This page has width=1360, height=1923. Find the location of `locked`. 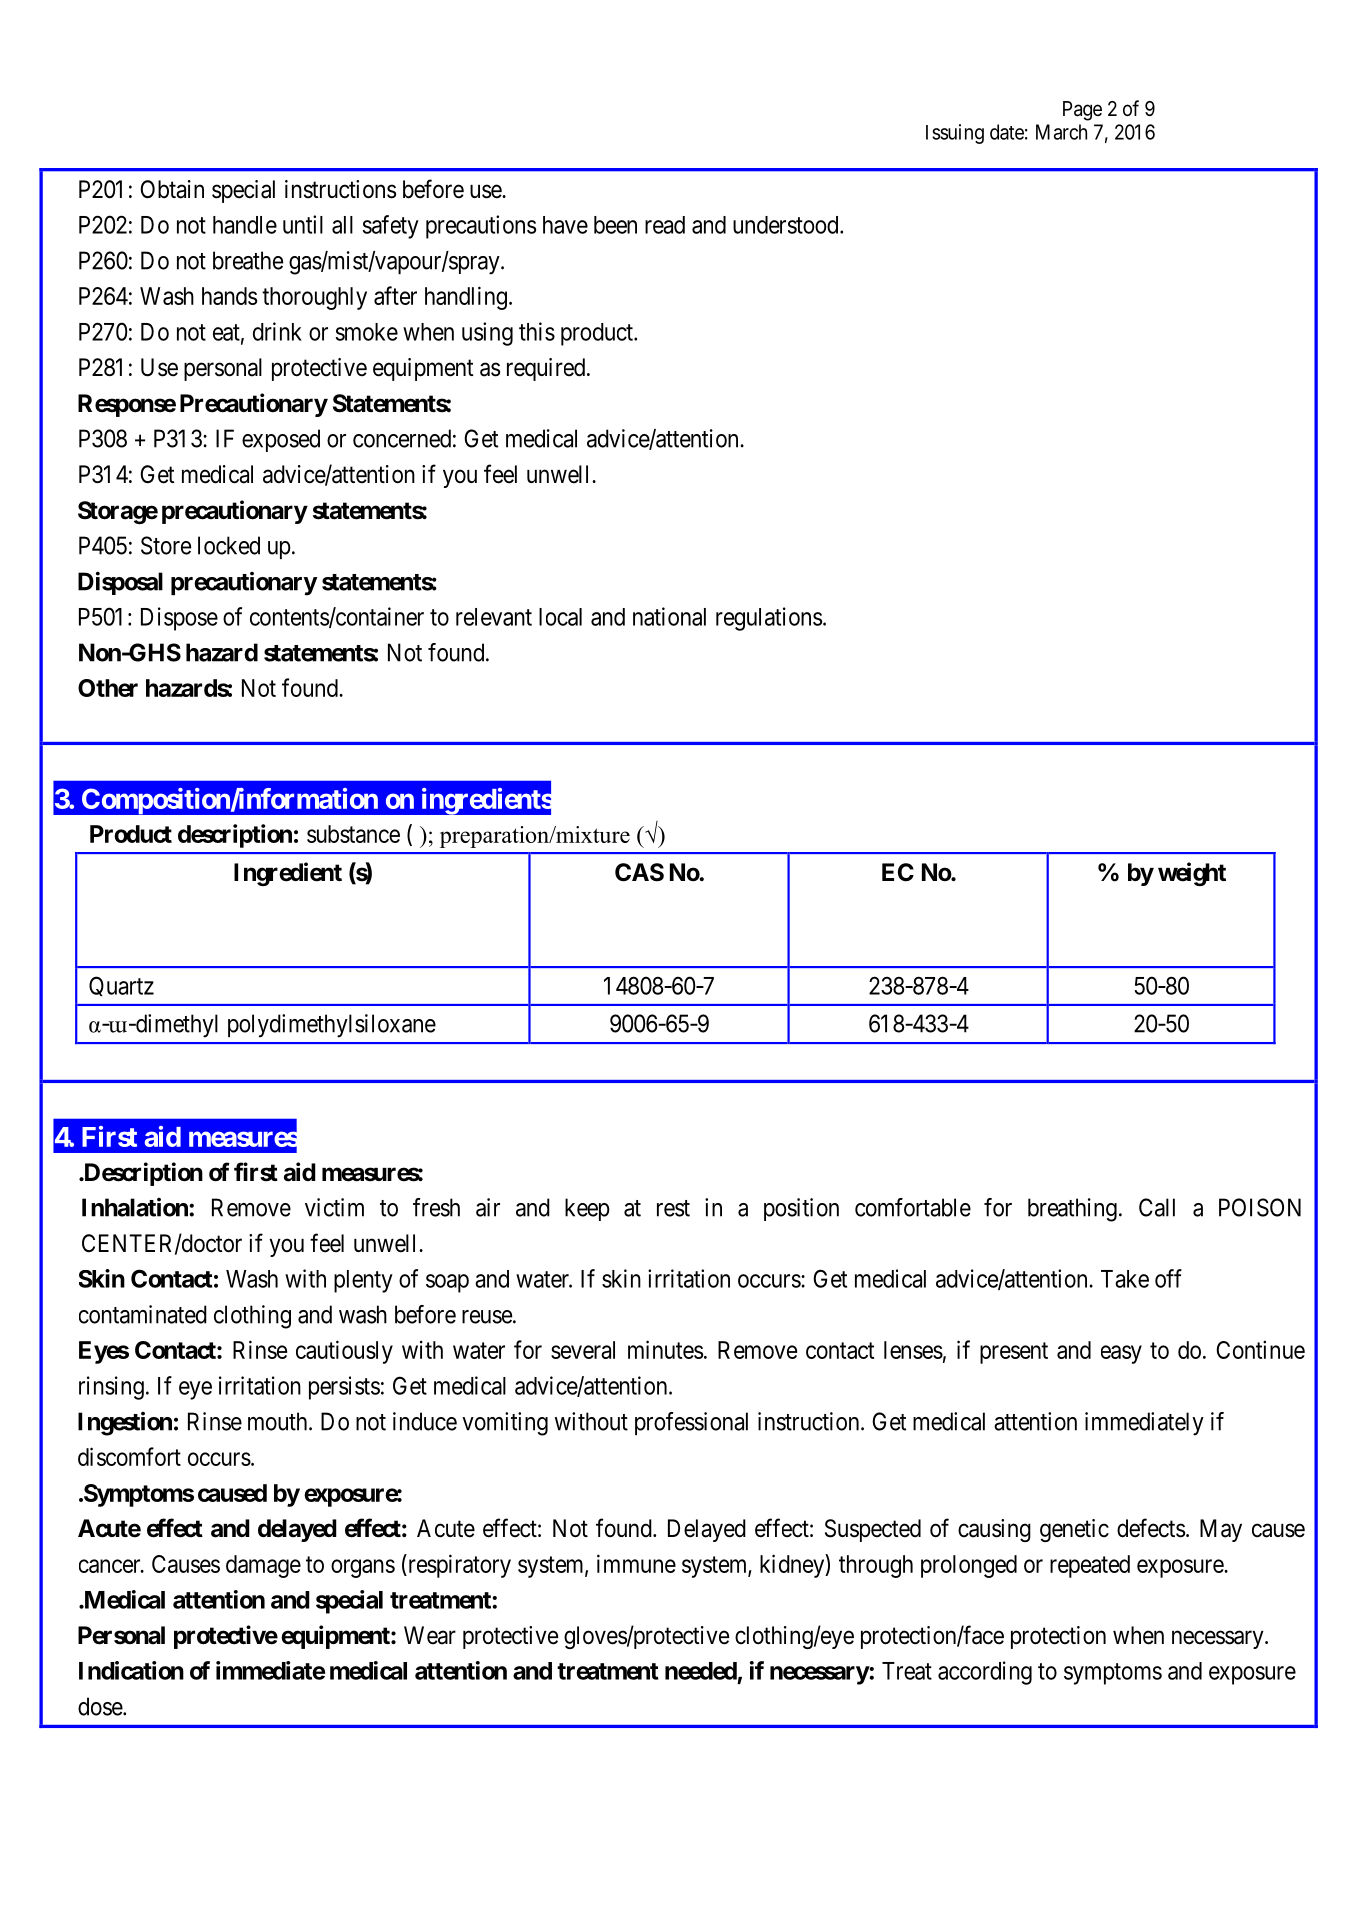

locked is located at coordinates (229, 545).
